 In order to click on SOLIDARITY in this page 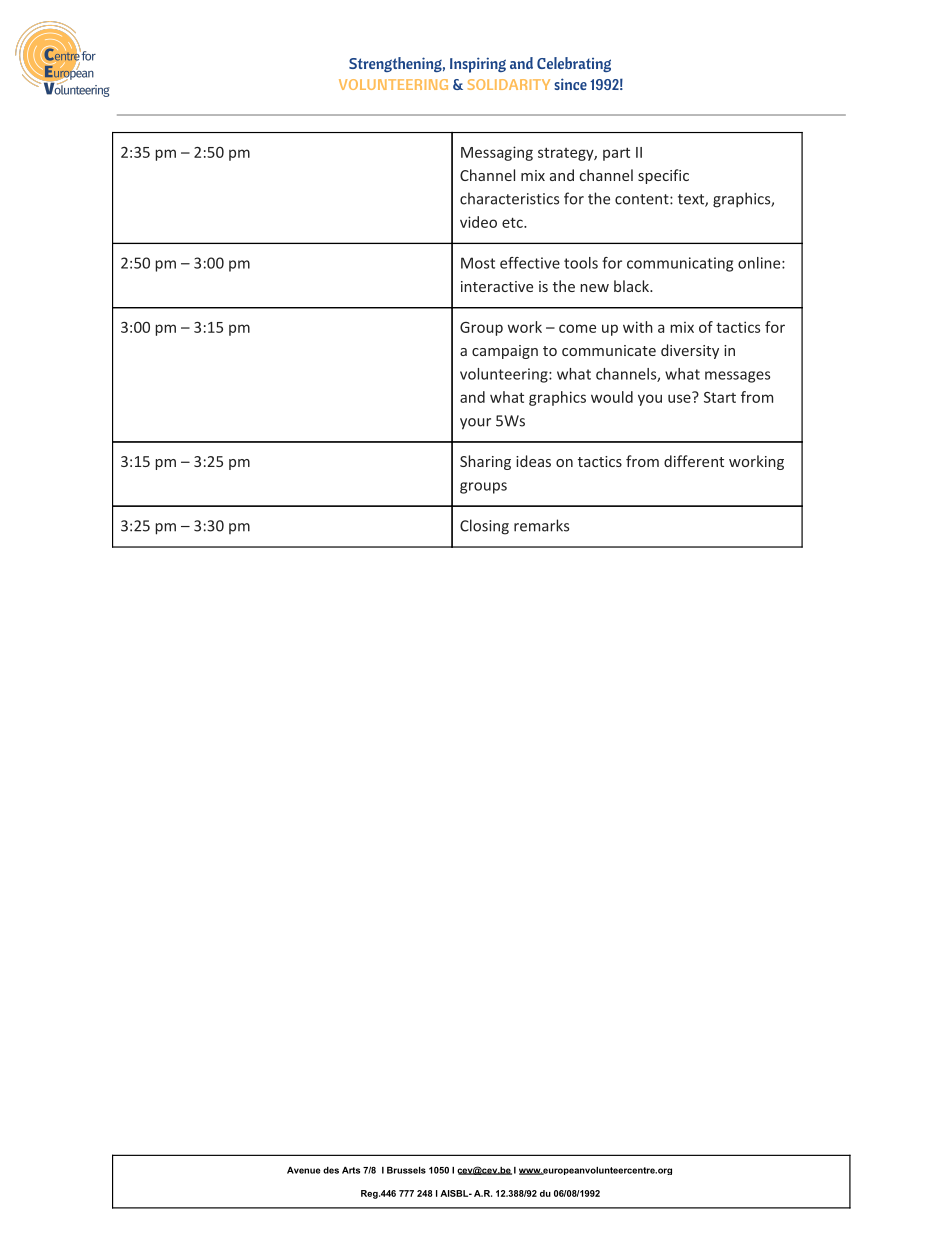, I will do `click(509, 84)`.
